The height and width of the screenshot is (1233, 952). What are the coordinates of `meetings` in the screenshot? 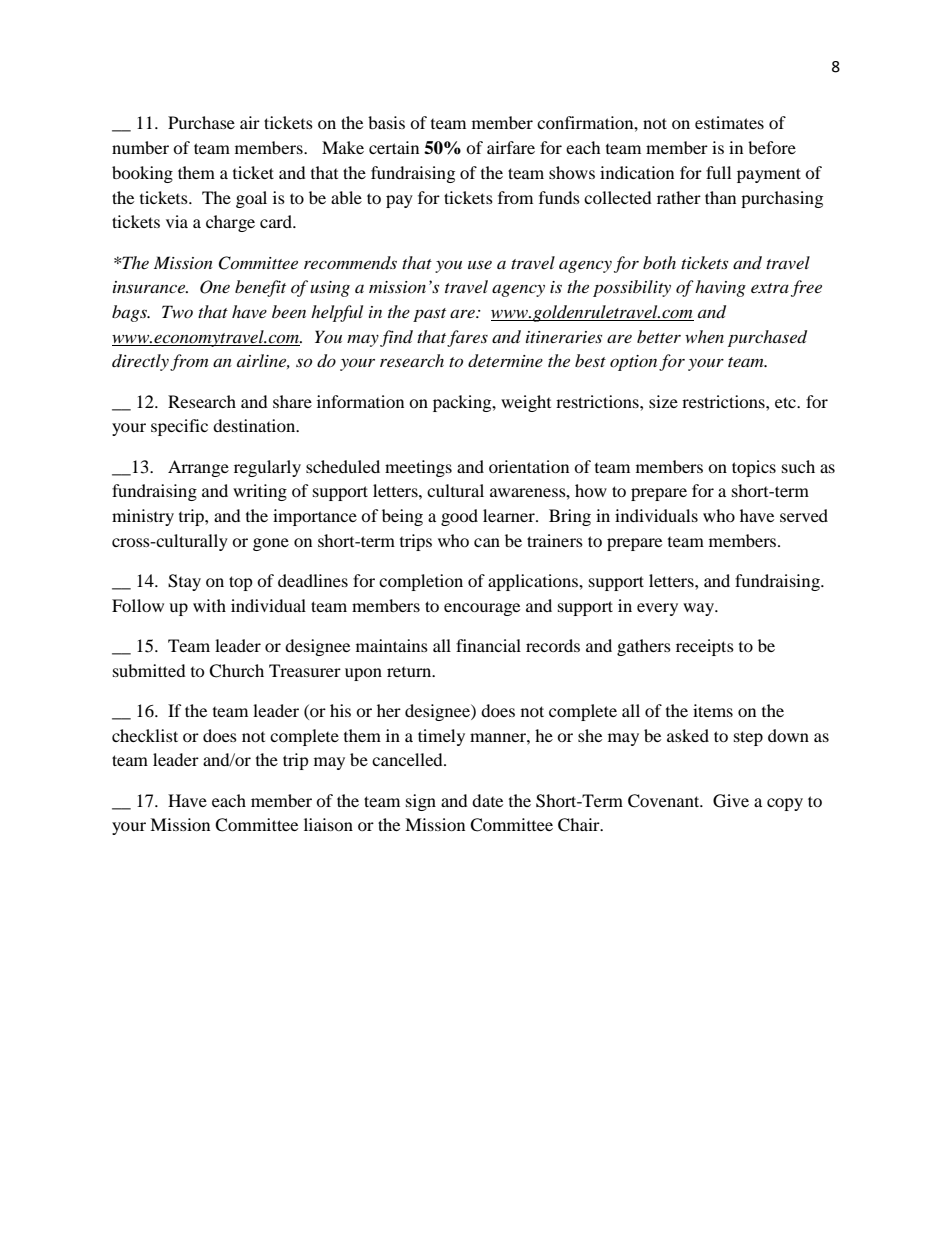 It's located at (418, 468).
